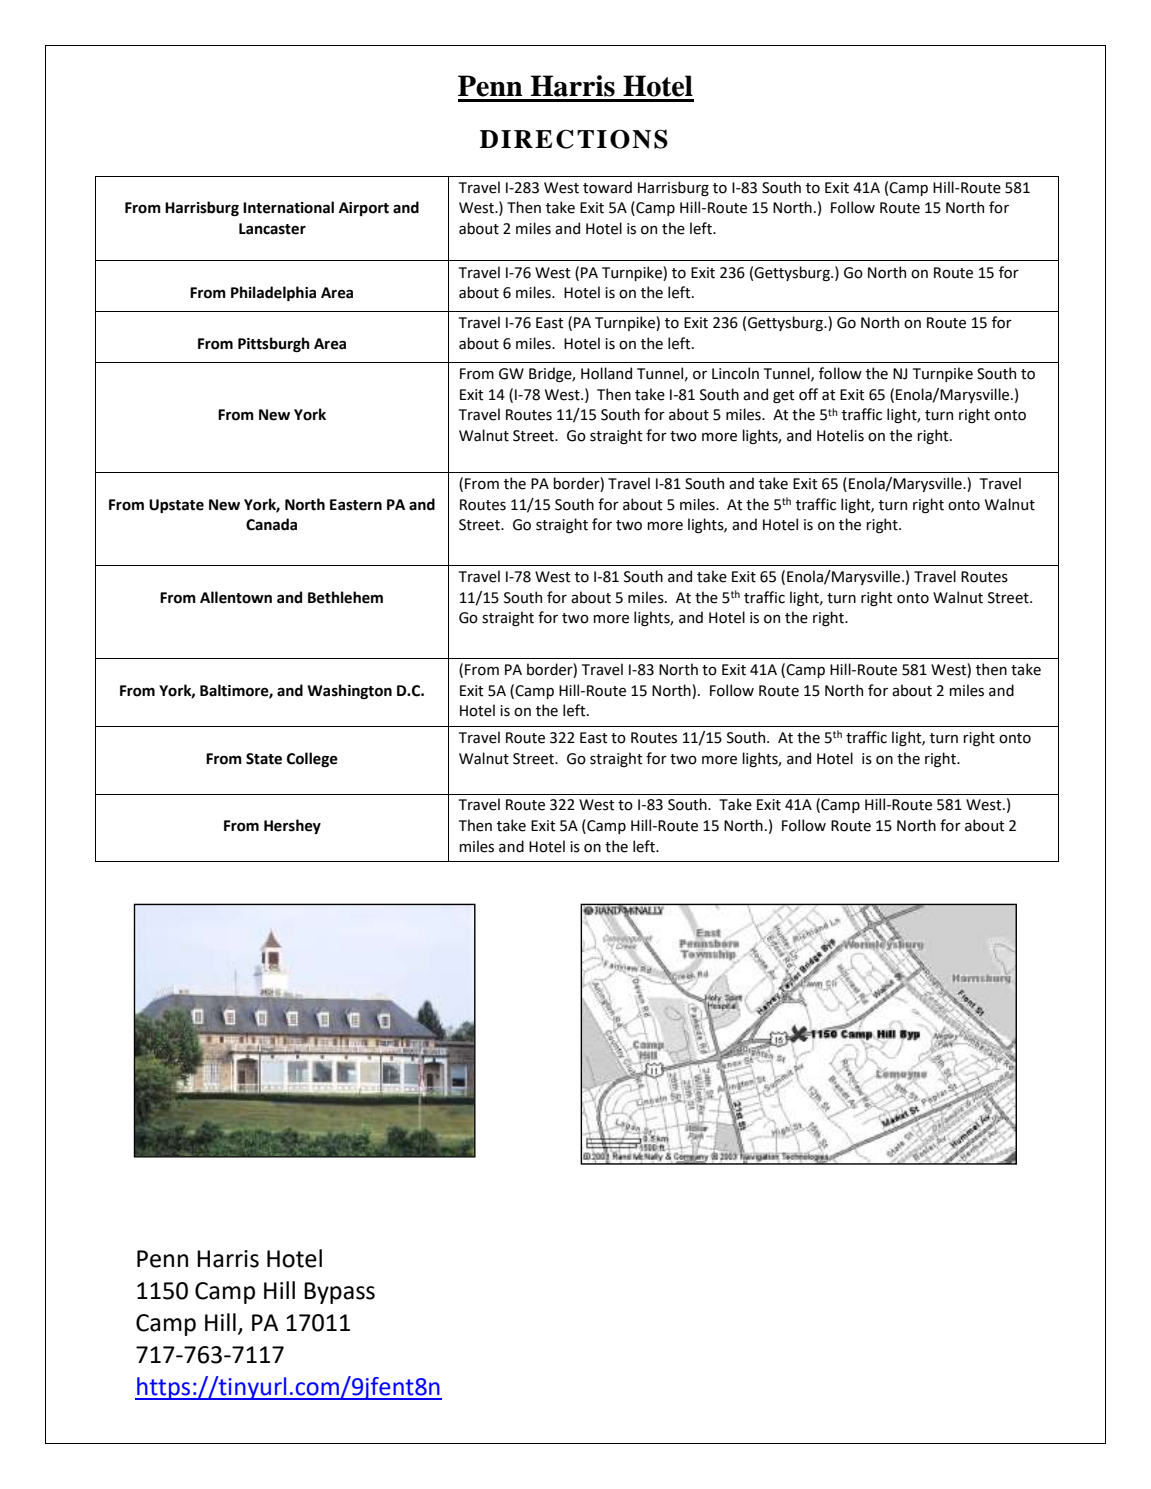 This screenshot has height=1489, width=1151. Describe the element at coordinates (606, 373) in the screenshot. I see `Holland` at that location.
